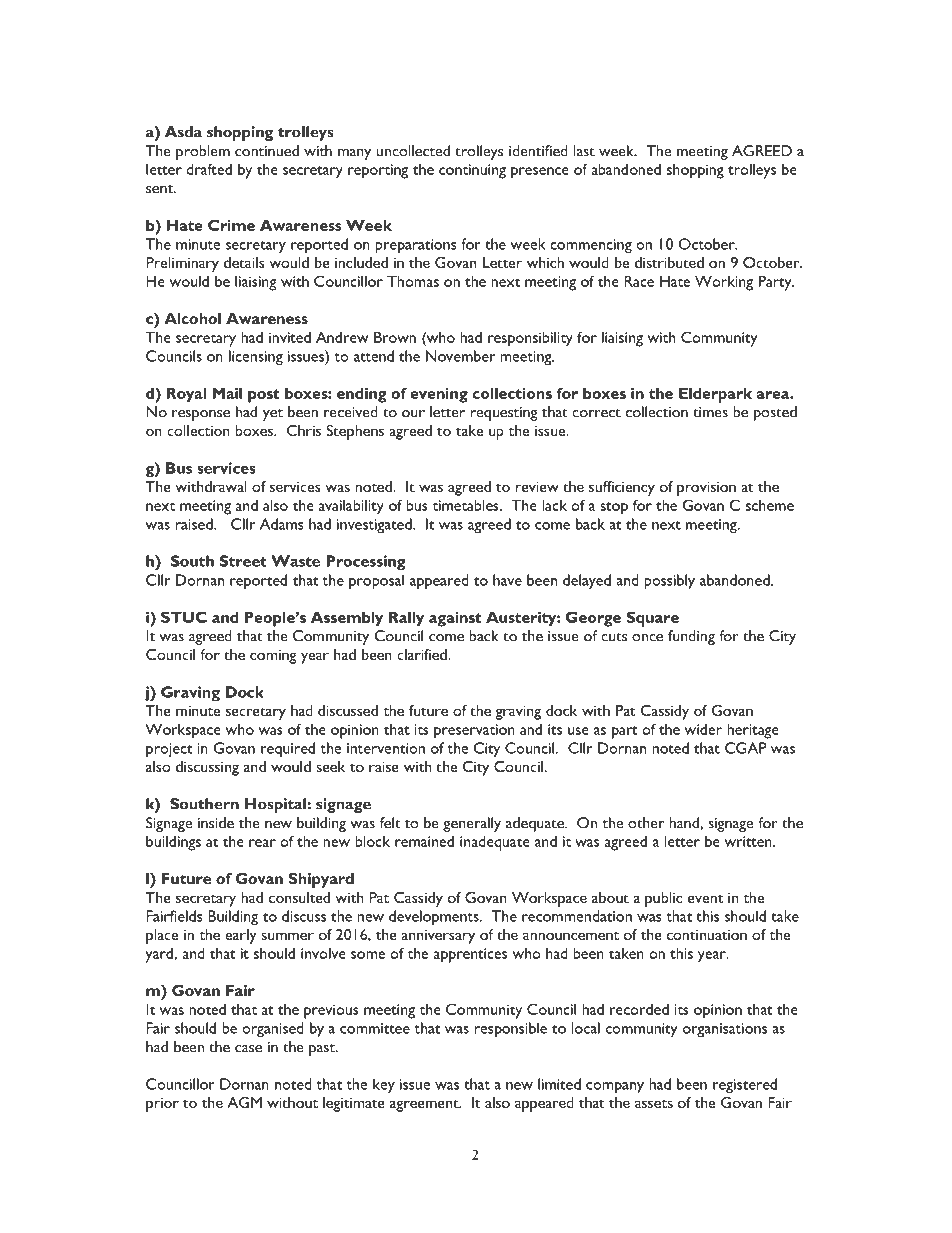 Image resolution: width=952 pixels, height=1233 pixels. Describe the element at coordinates (691, 637) in the screenshot. I see `funding` at that location.
